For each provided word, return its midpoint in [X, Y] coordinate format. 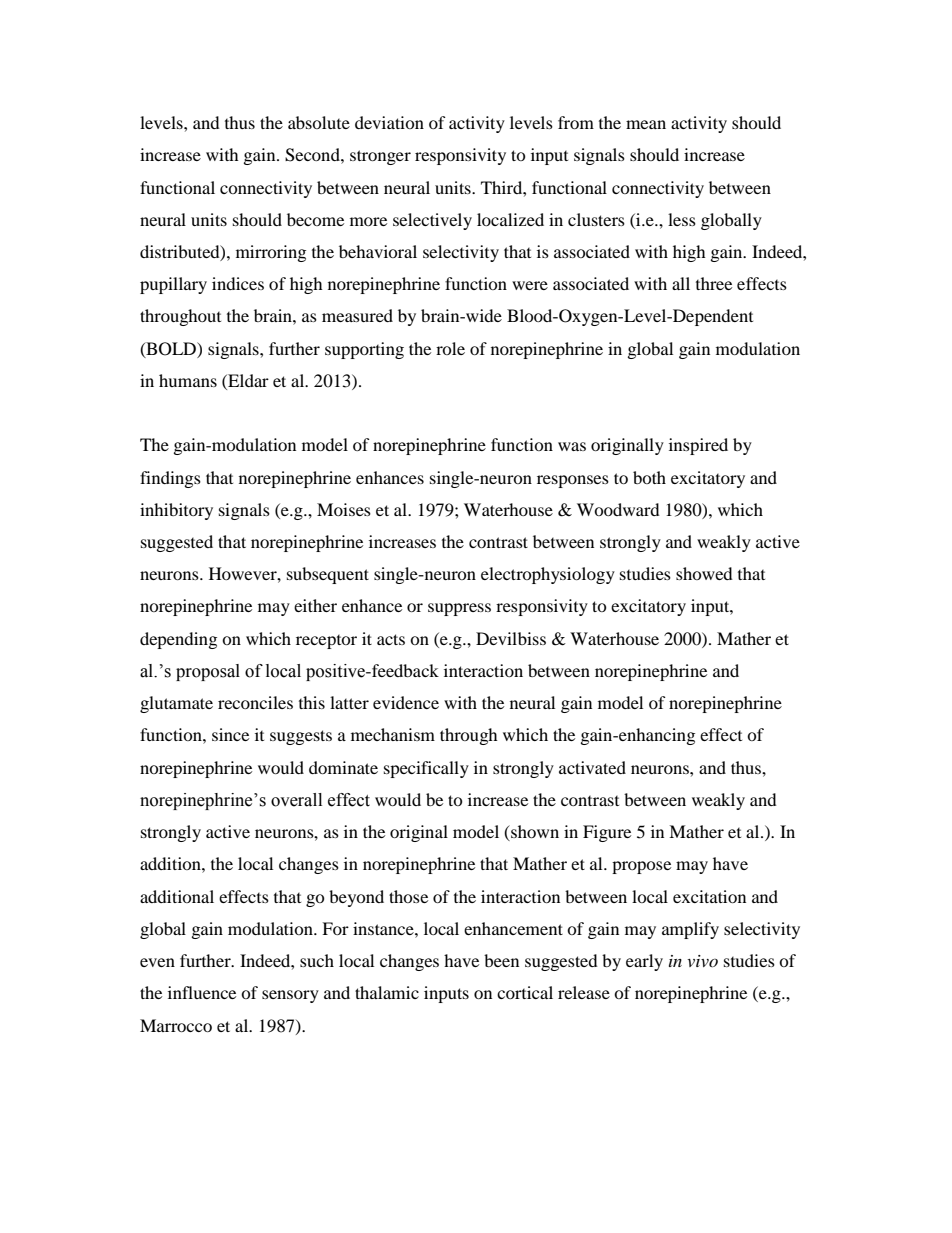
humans [188, 380]
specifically [426, 769]
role [450, 348]
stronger [380, 157]
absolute [319, 122]
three [714, 283]
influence [202, 992]
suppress [459, 609]
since [230, 734]
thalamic [387, 992]
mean [646, 124]
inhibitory [176, 511]
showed [704, 573]
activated [592, 767]
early [644, 962]
